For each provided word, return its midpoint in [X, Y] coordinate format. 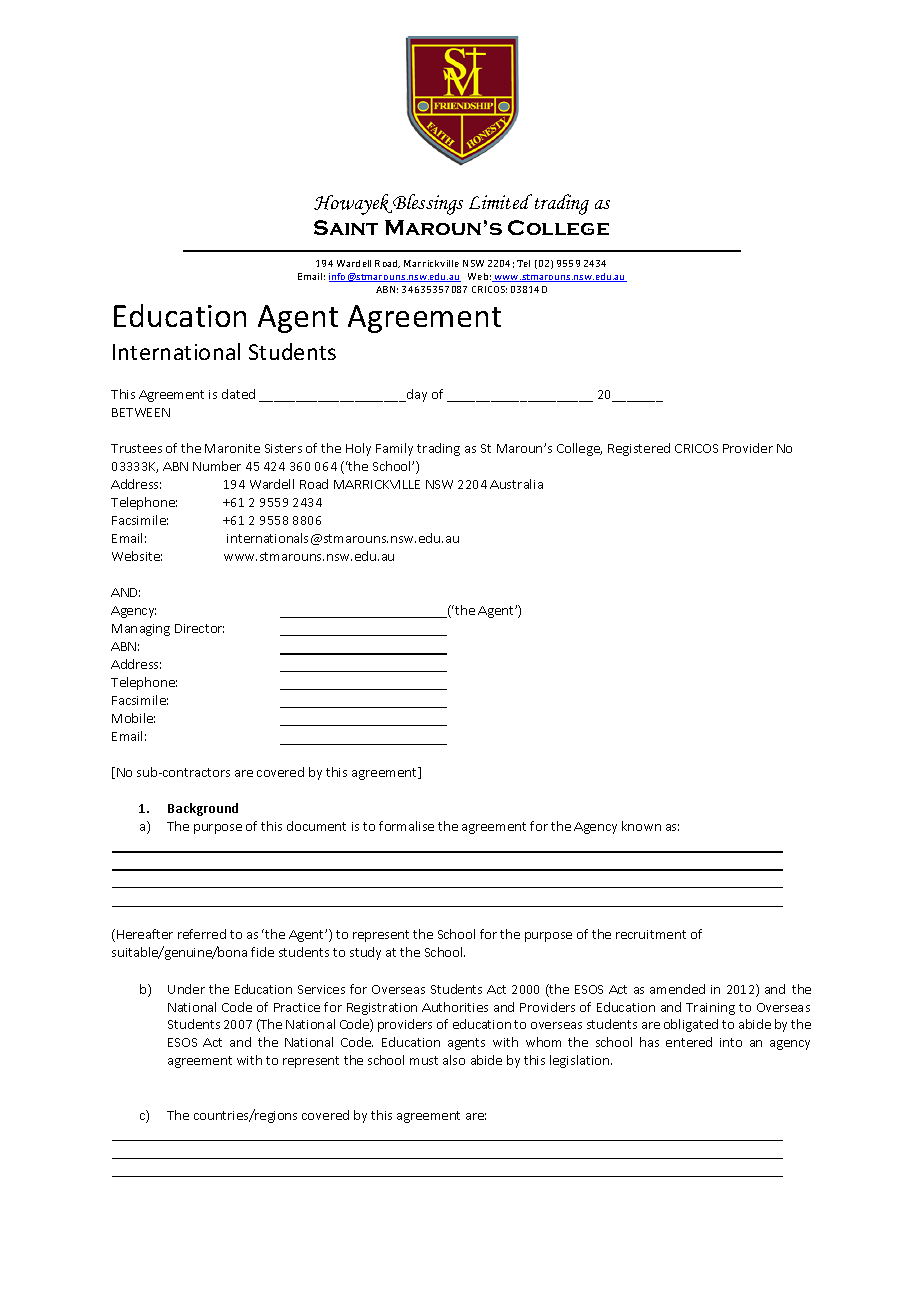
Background [203, 809]
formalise [406, 826]
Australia [516, 484]
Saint [346, 227]
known [641, 826]
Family [394, 449]
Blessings [428, 204]
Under [186, 989]
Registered [639, 449]
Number [217, 466]
